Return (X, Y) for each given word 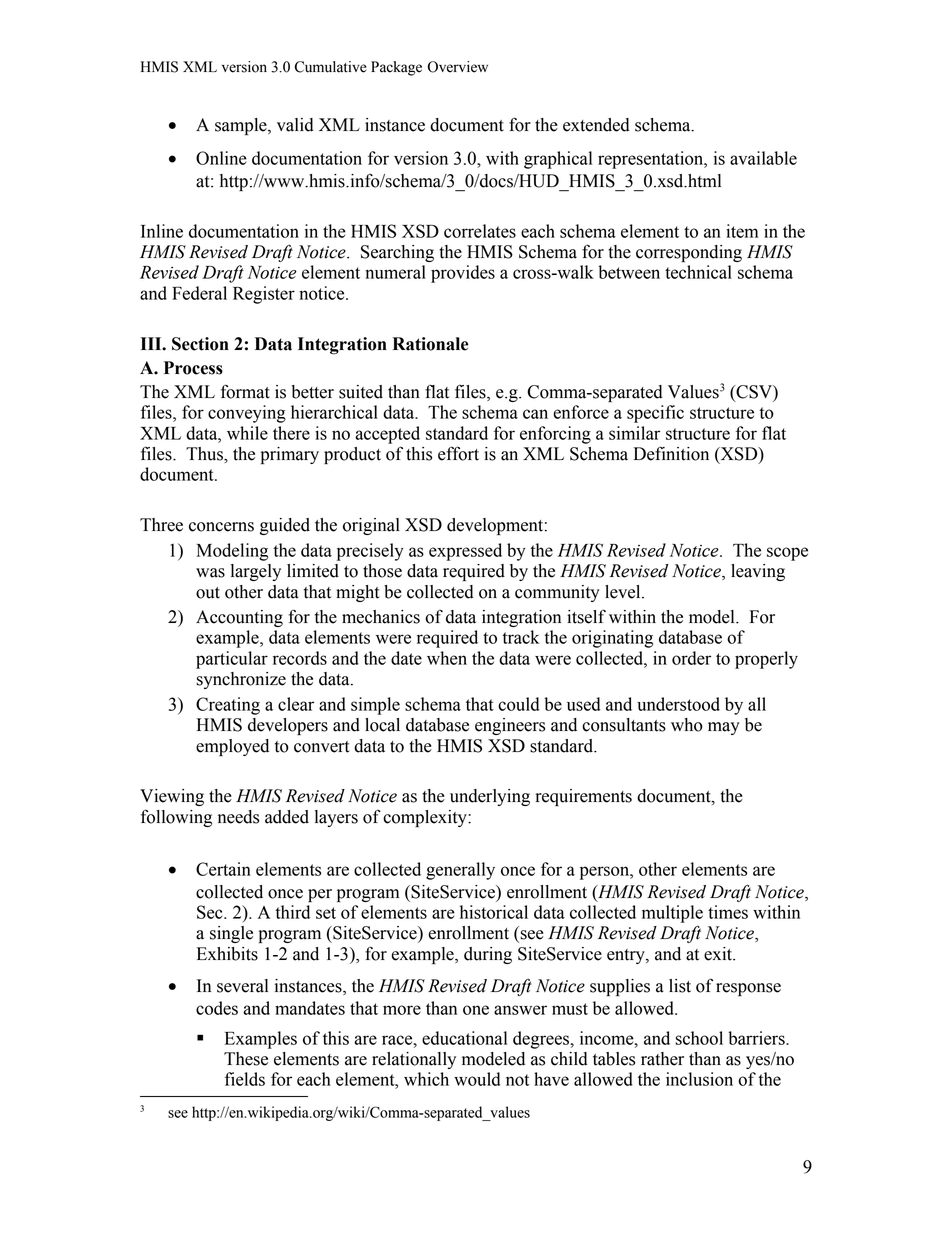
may (724, 728)
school (699, 1038)
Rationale (430, 344)
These (246, 1059)
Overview (458, 67)
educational (464, 1038)
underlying (490, 797)
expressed (465, 552)
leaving (758, 572)
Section (200, 344)
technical (698, 272)
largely (256, 572)
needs (238, 817)
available (763, 158)
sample (242, 126)
